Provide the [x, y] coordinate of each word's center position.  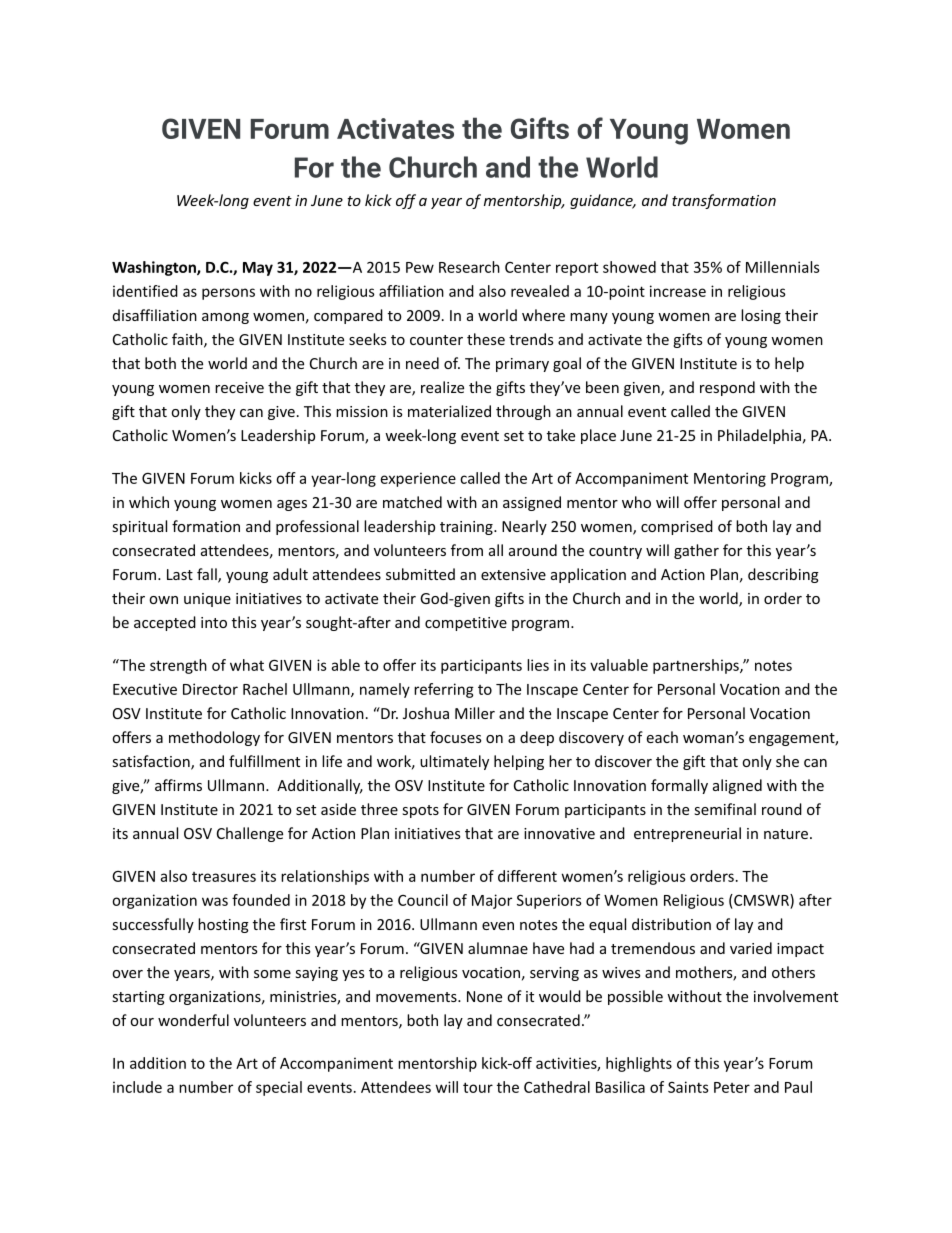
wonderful [193, 1020]
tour [478, 1087]
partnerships [697, 666]
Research [469, 267]
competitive [466, 624]
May [258, 269]
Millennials [783, 267]
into [214, 622]
